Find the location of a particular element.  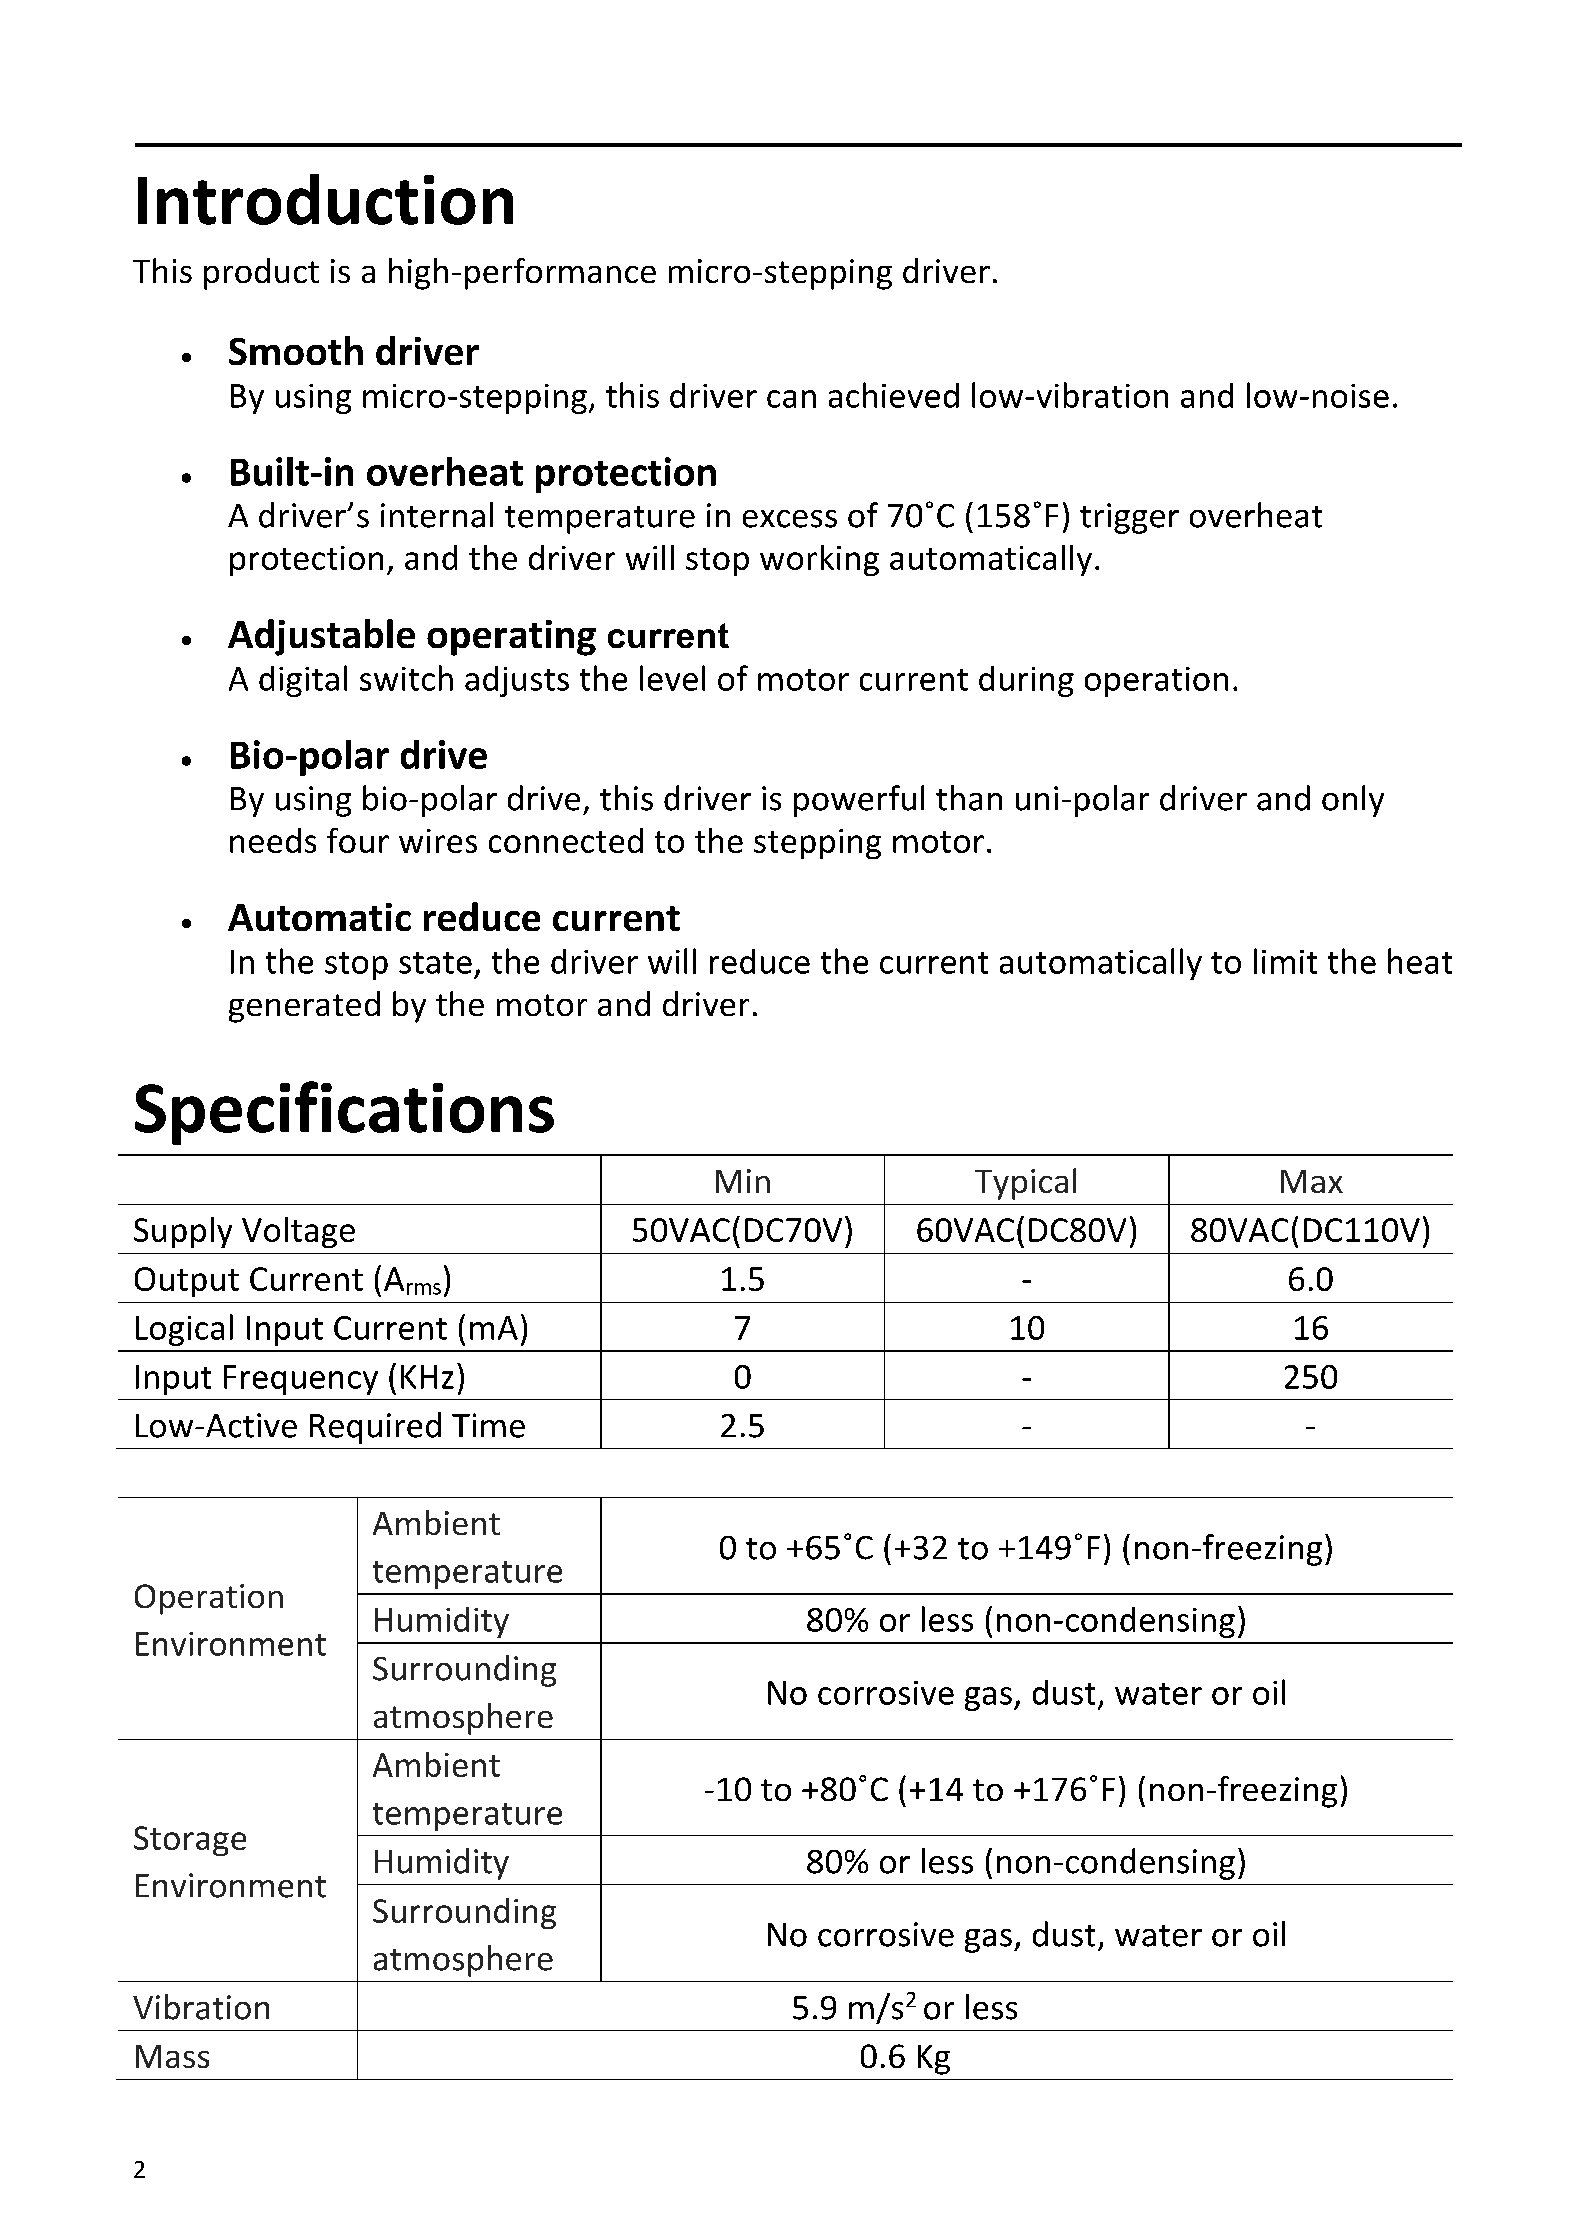

product is located at coordinates (261, 274).
